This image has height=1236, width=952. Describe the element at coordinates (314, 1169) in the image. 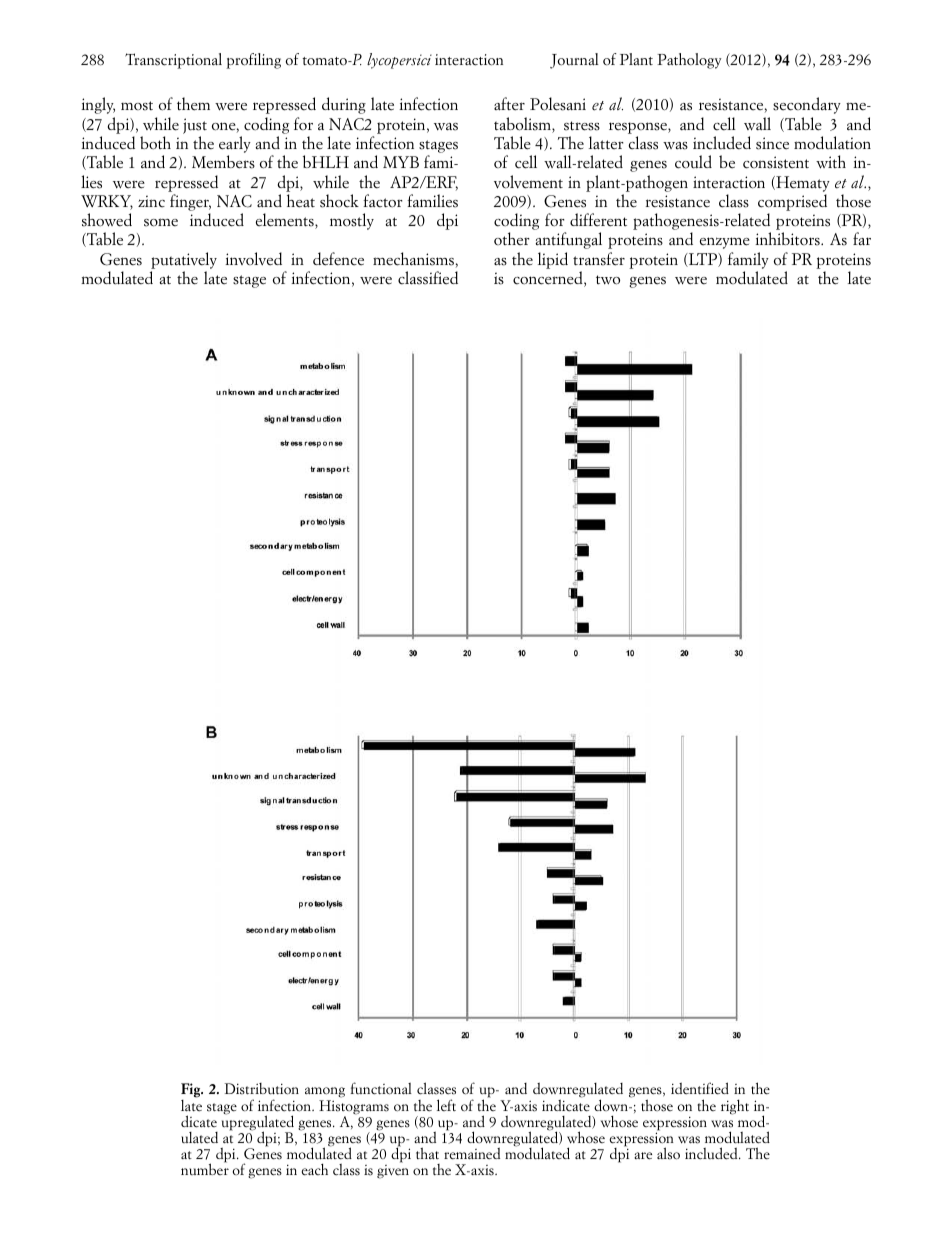

I see `each` at that location.
